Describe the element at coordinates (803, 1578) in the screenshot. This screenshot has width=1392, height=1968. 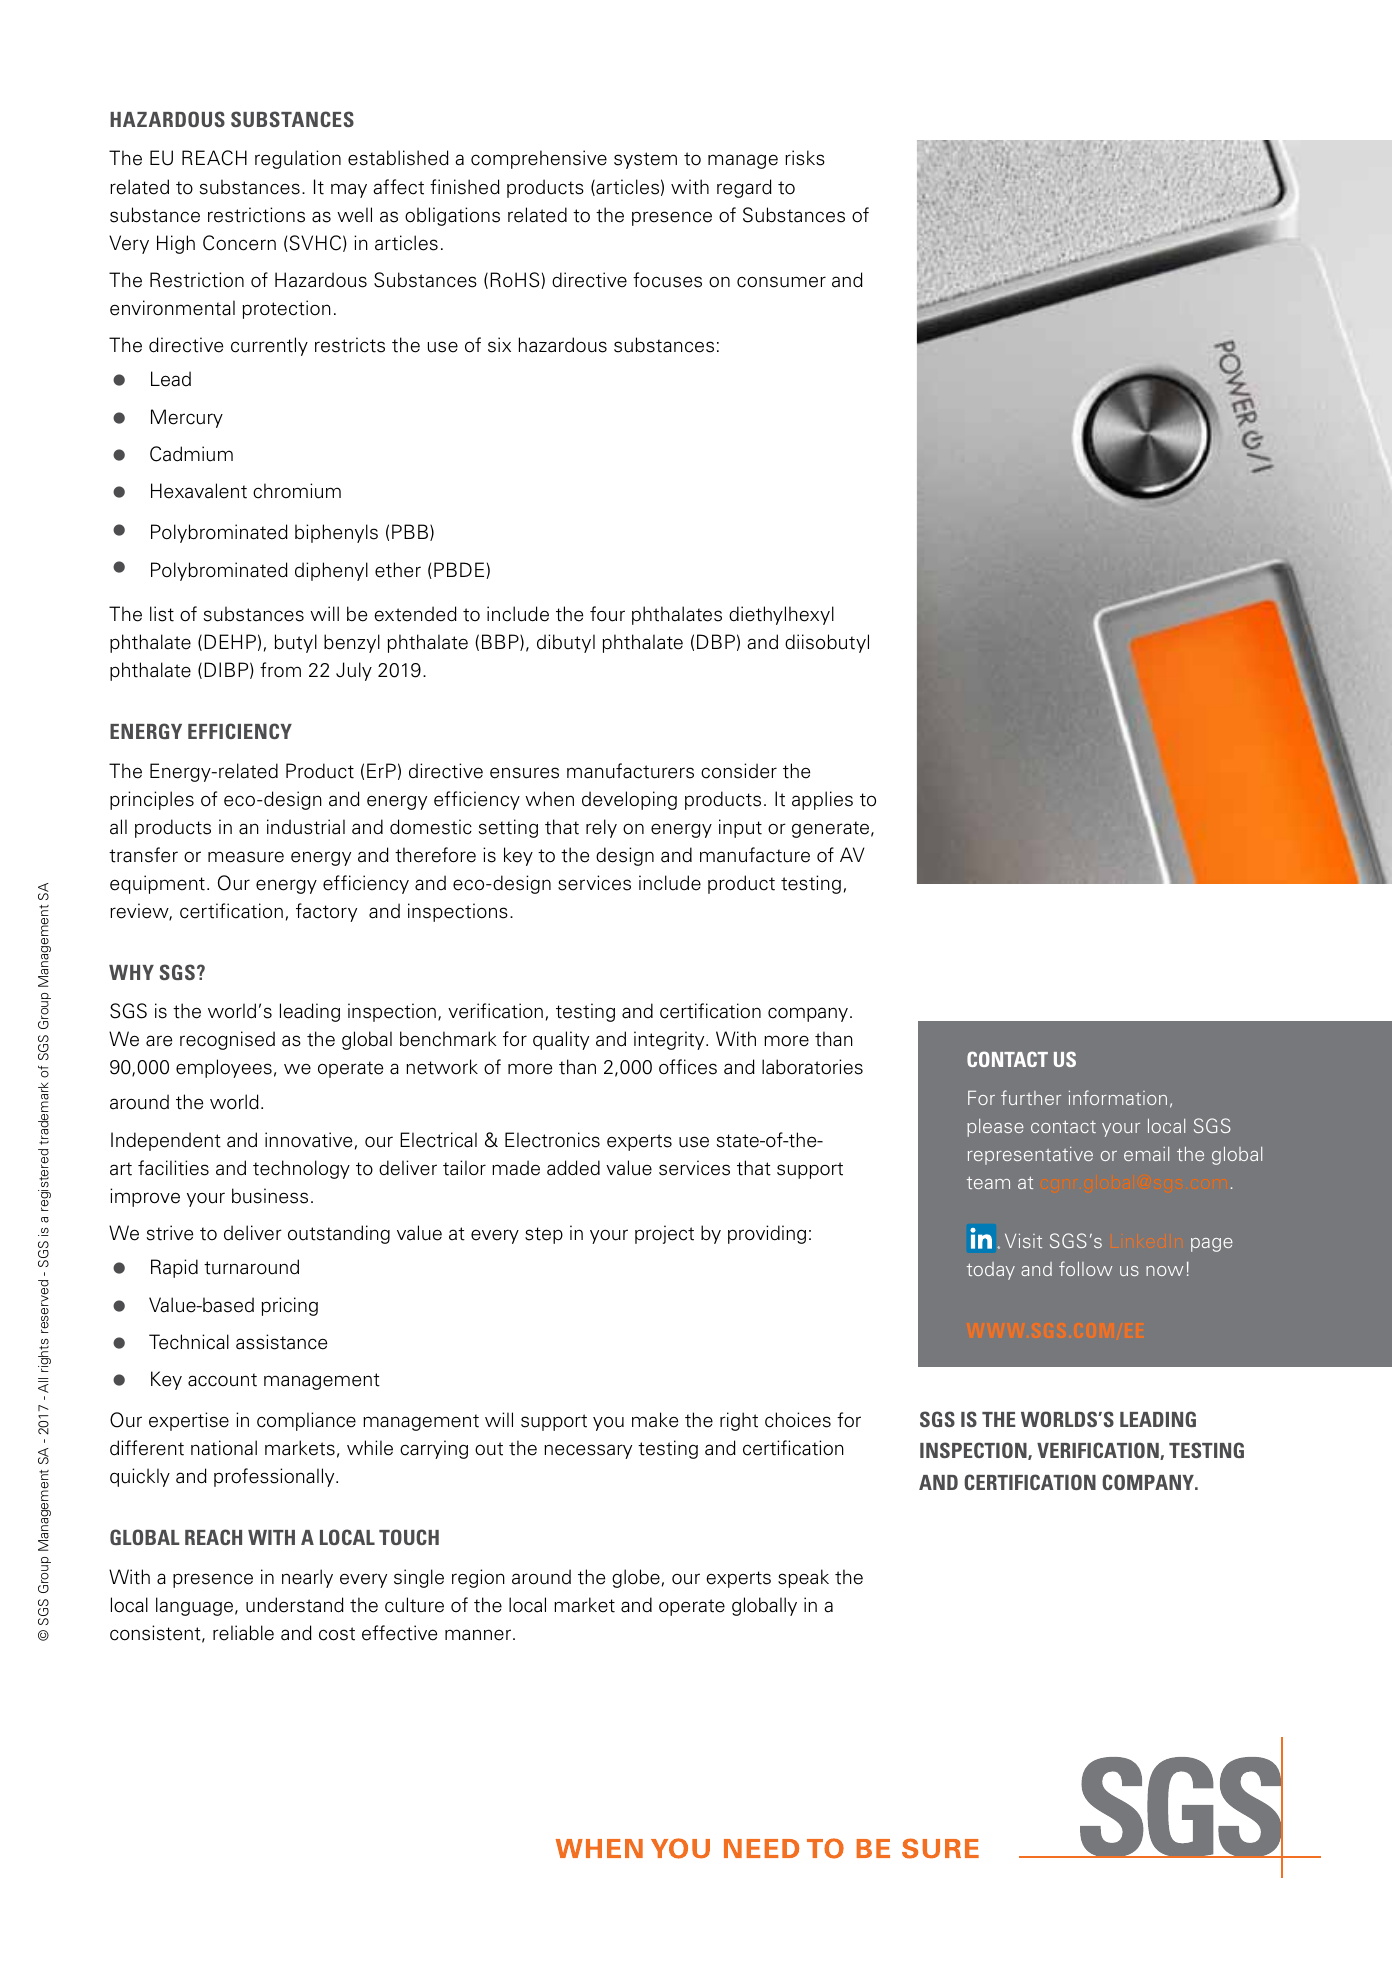
I see `speak` at that location.
